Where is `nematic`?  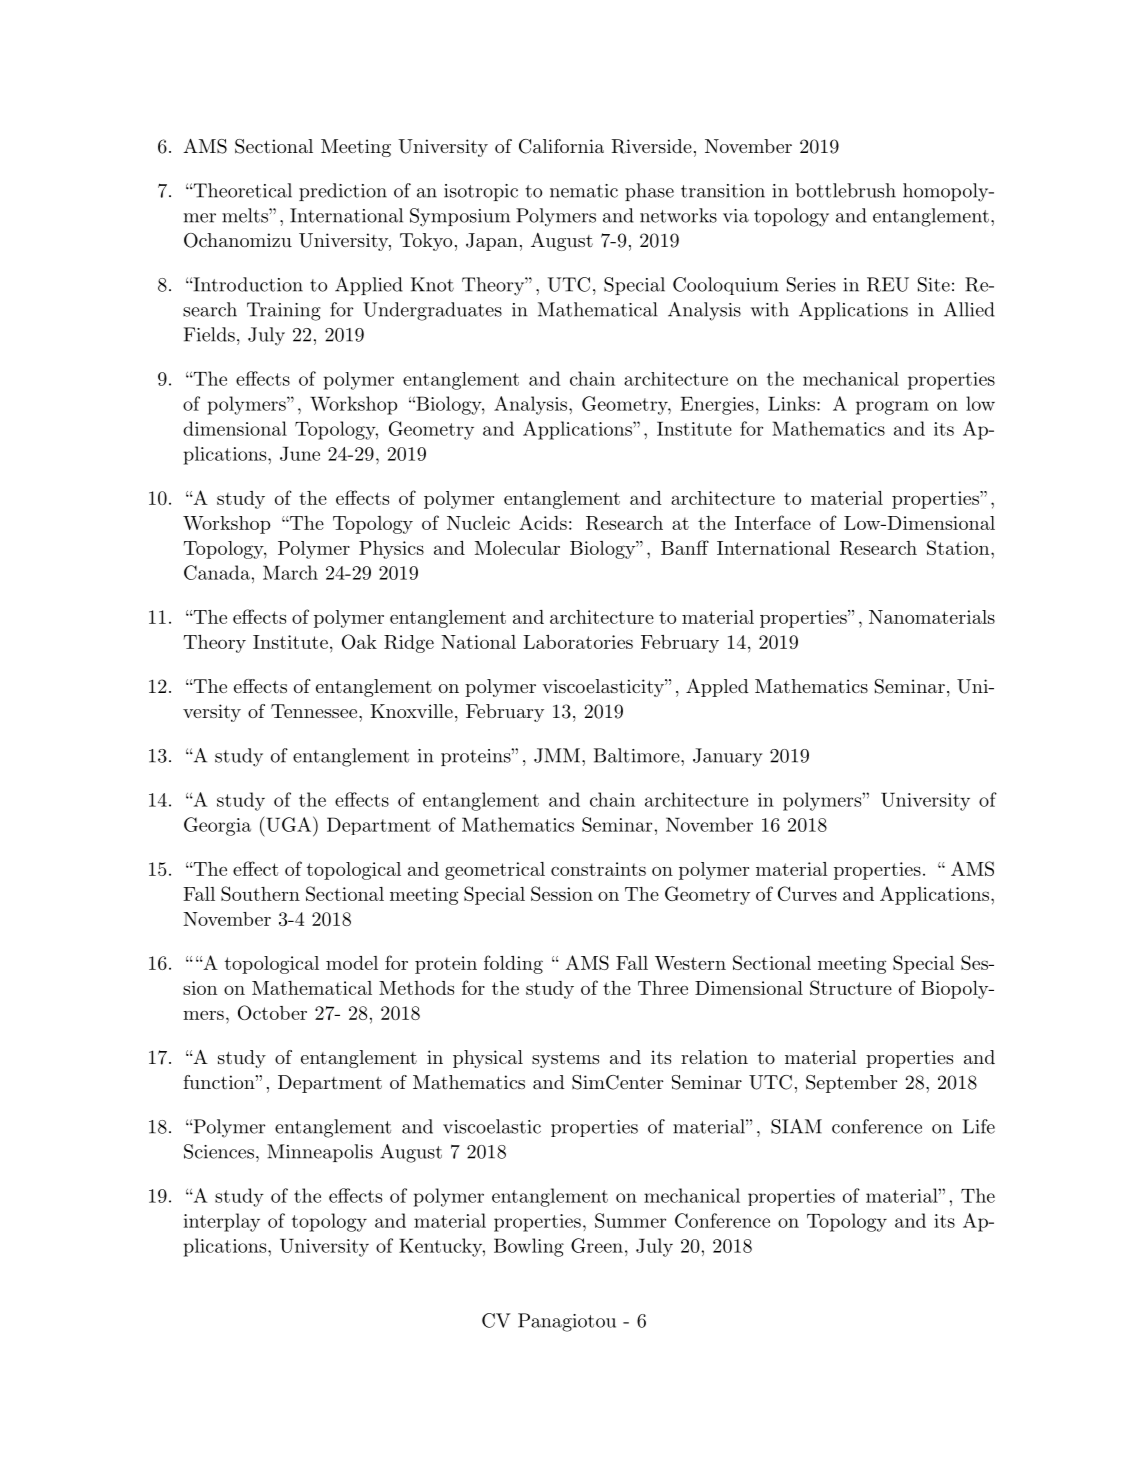 nematic is located at coordinates (584, 191).
